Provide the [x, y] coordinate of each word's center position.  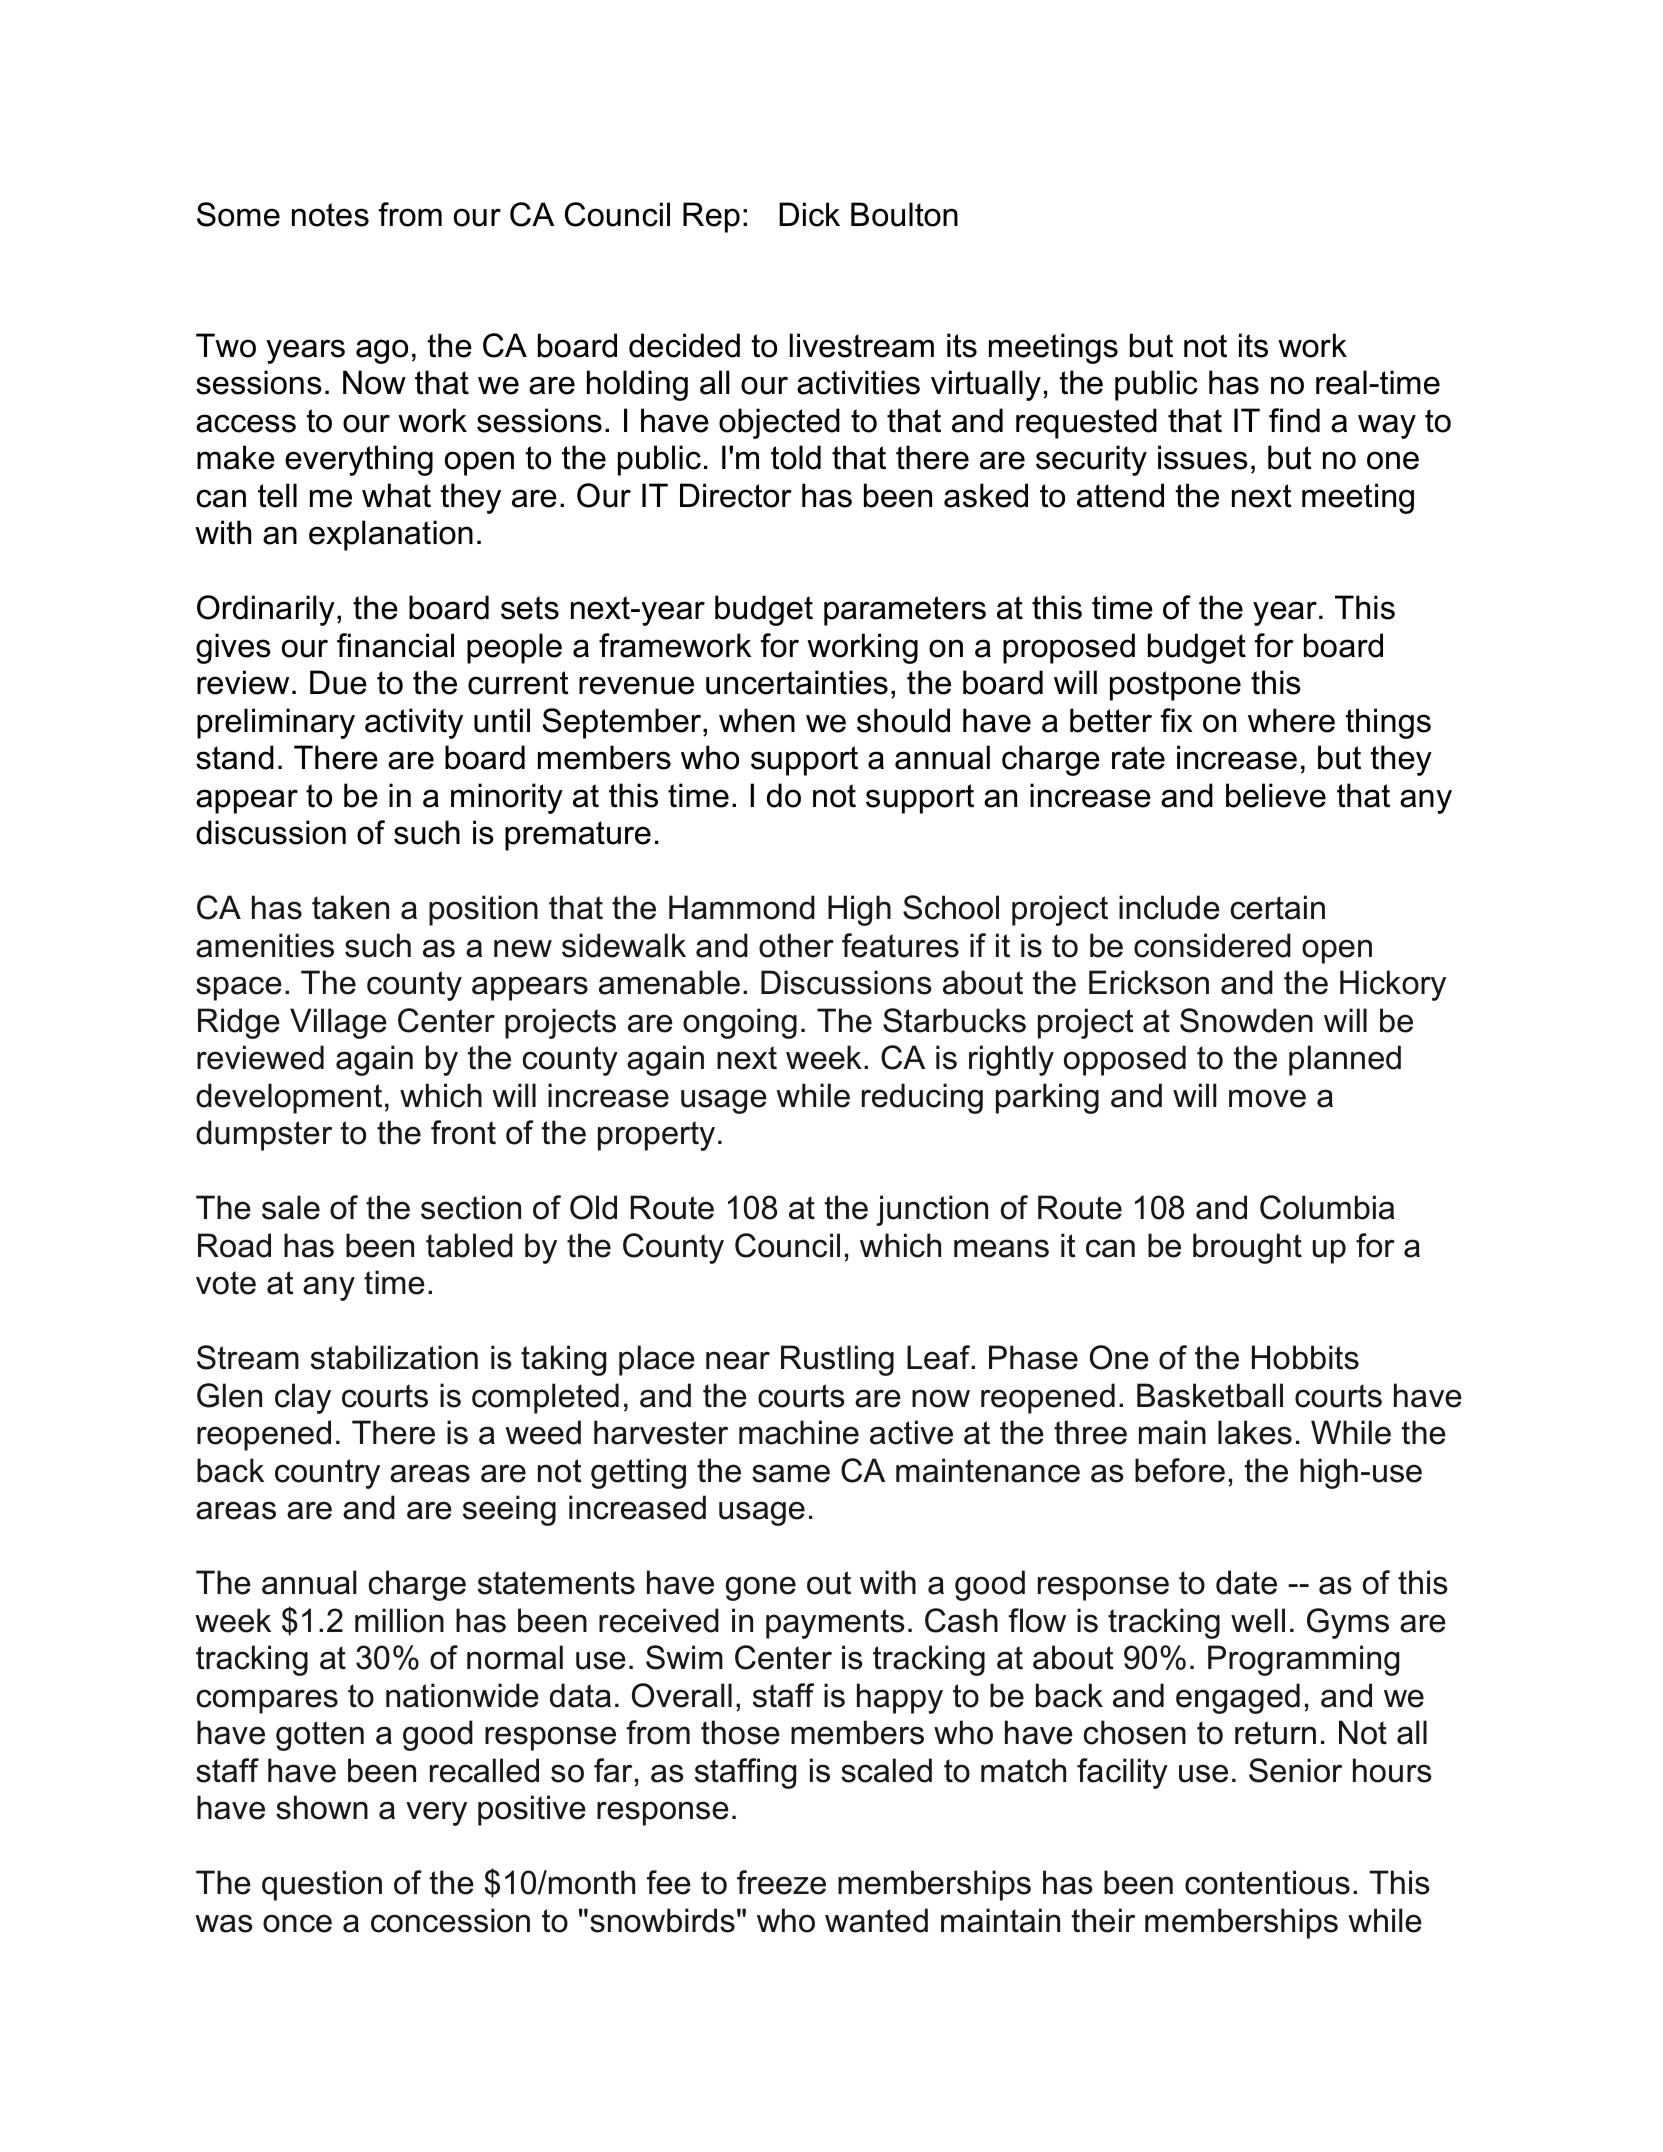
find [1294, 420]
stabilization [394, 1357]
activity [414, 723]
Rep [711, 217]
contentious [1267, 1882]
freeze [781, 1882]
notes [330, 215]
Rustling [837, 1360]
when [757, 720]
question [322, 1885]
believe [1276, 795]
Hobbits [1305, 1357]
